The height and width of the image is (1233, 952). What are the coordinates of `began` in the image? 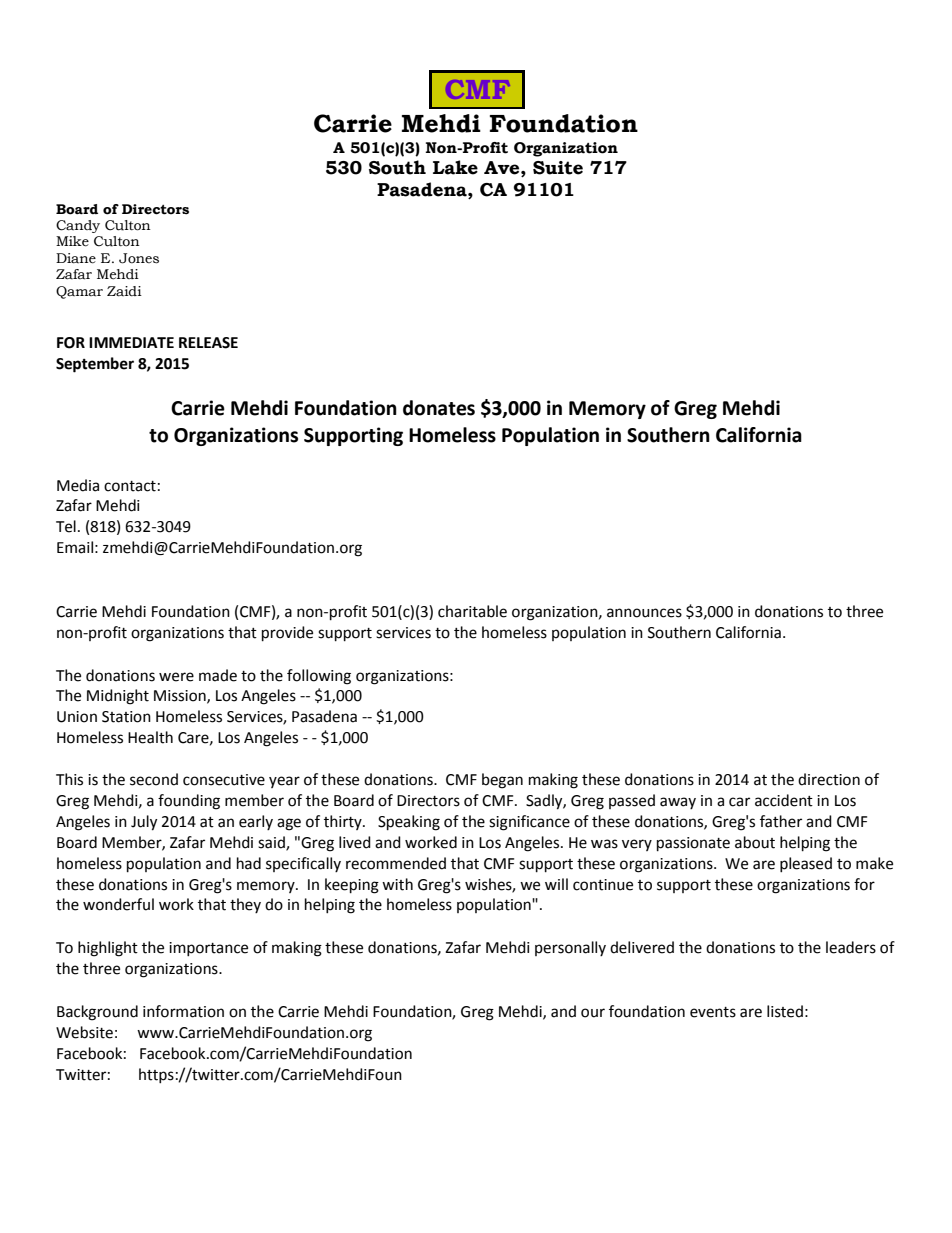 It's located at (502, 781).
